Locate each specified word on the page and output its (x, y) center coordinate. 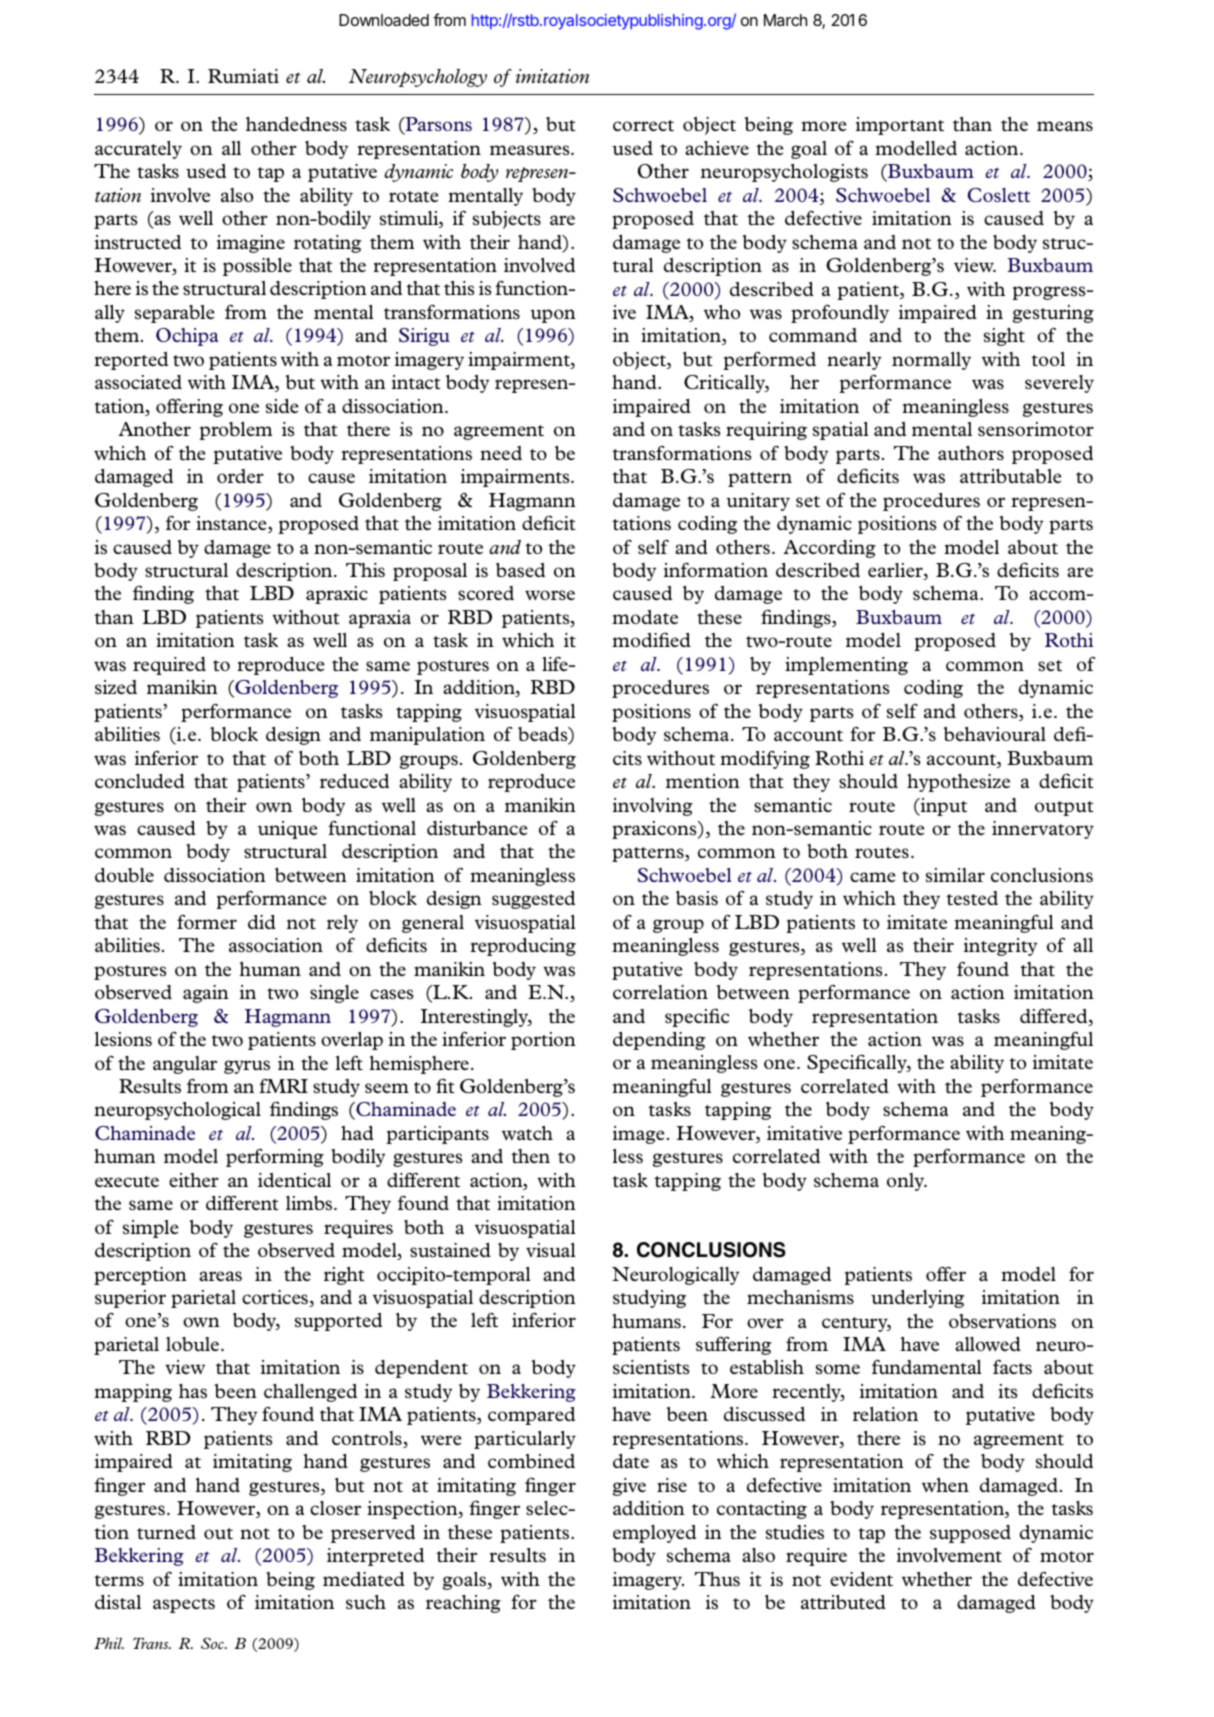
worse (550, 595)
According (830, 549)
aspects (184, 1605)
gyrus (247, 1067)
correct (643, 125)
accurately (138, 150)
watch (527, 1133)
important (900, 126)
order (240, 476)
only (907, 1182)
